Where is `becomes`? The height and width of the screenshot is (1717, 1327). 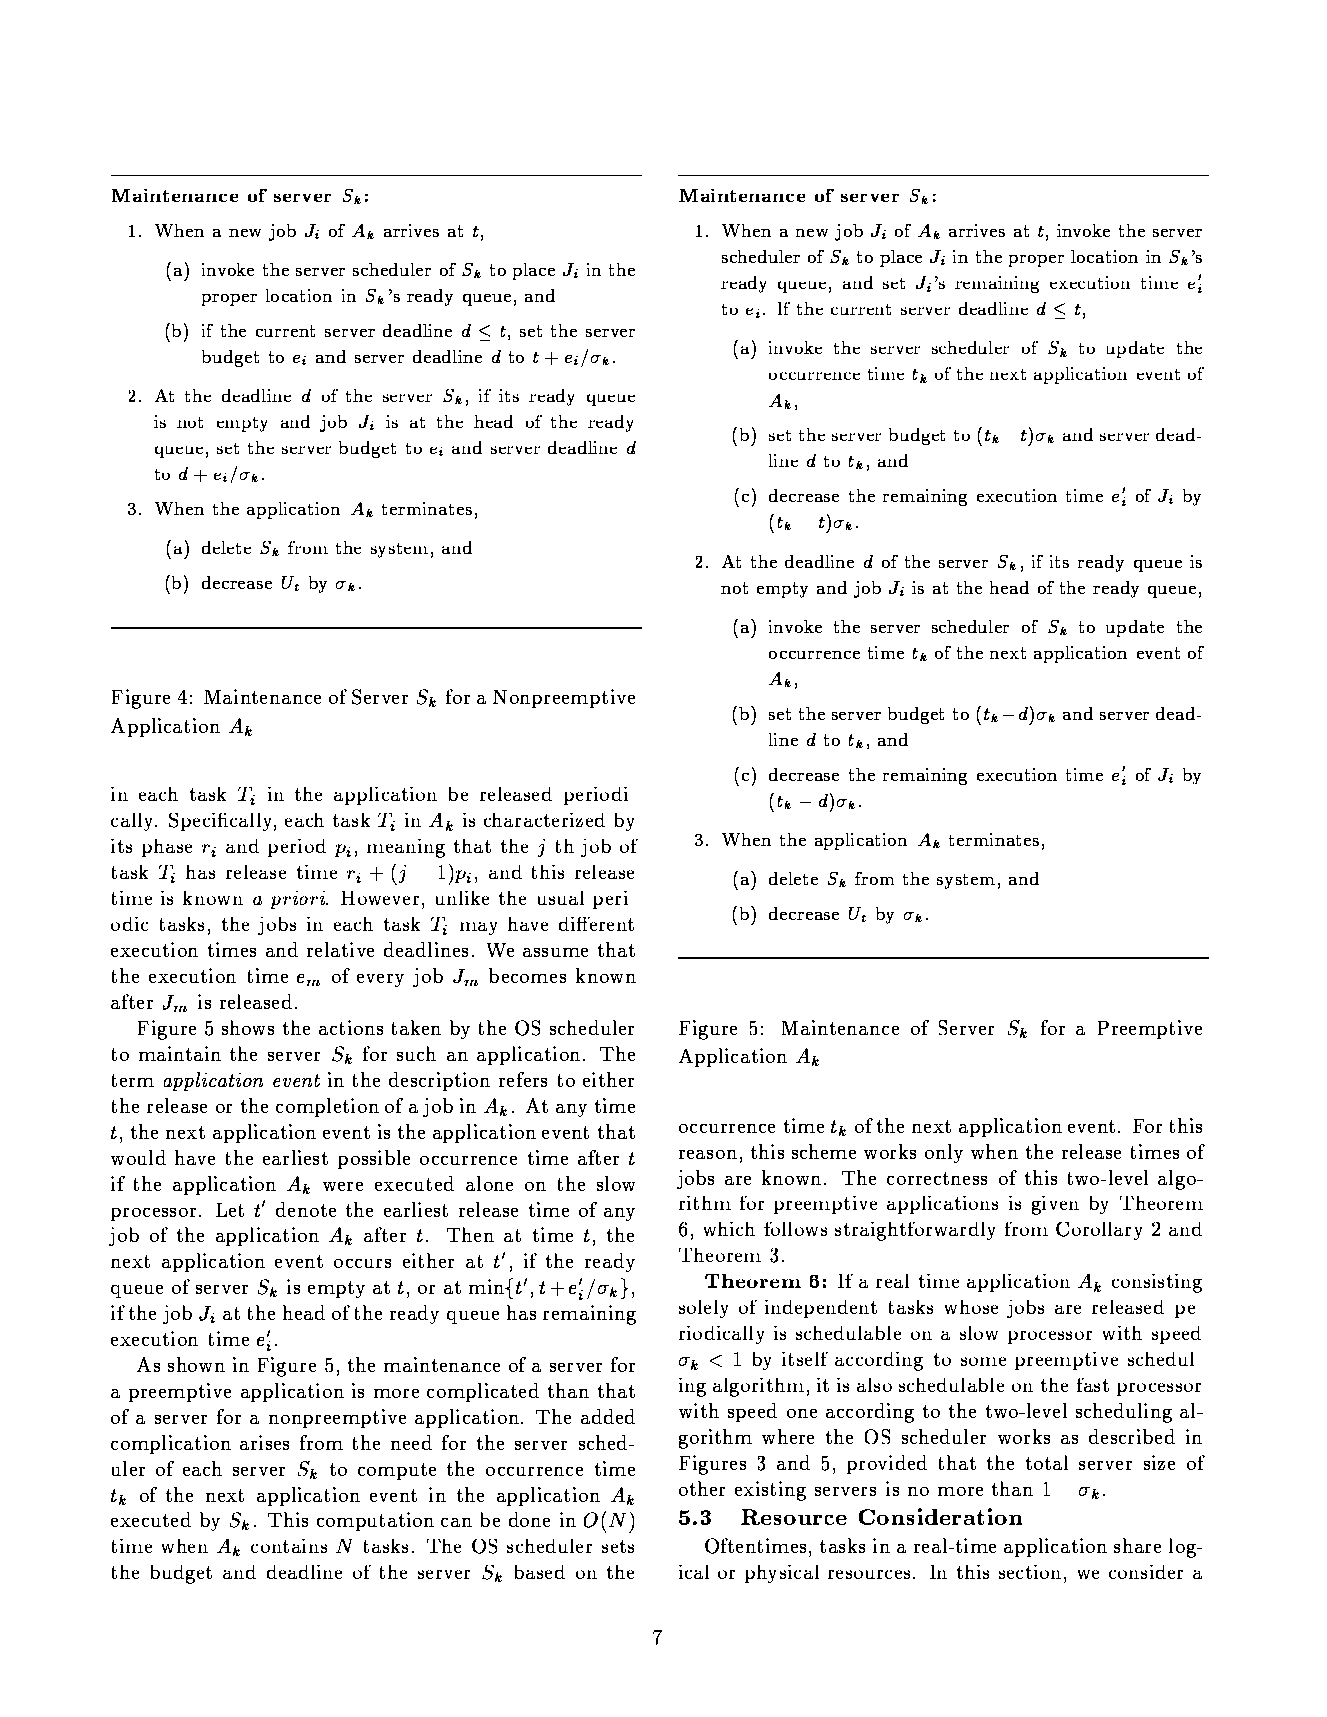
becomes is located at coordinates (527, 975).
